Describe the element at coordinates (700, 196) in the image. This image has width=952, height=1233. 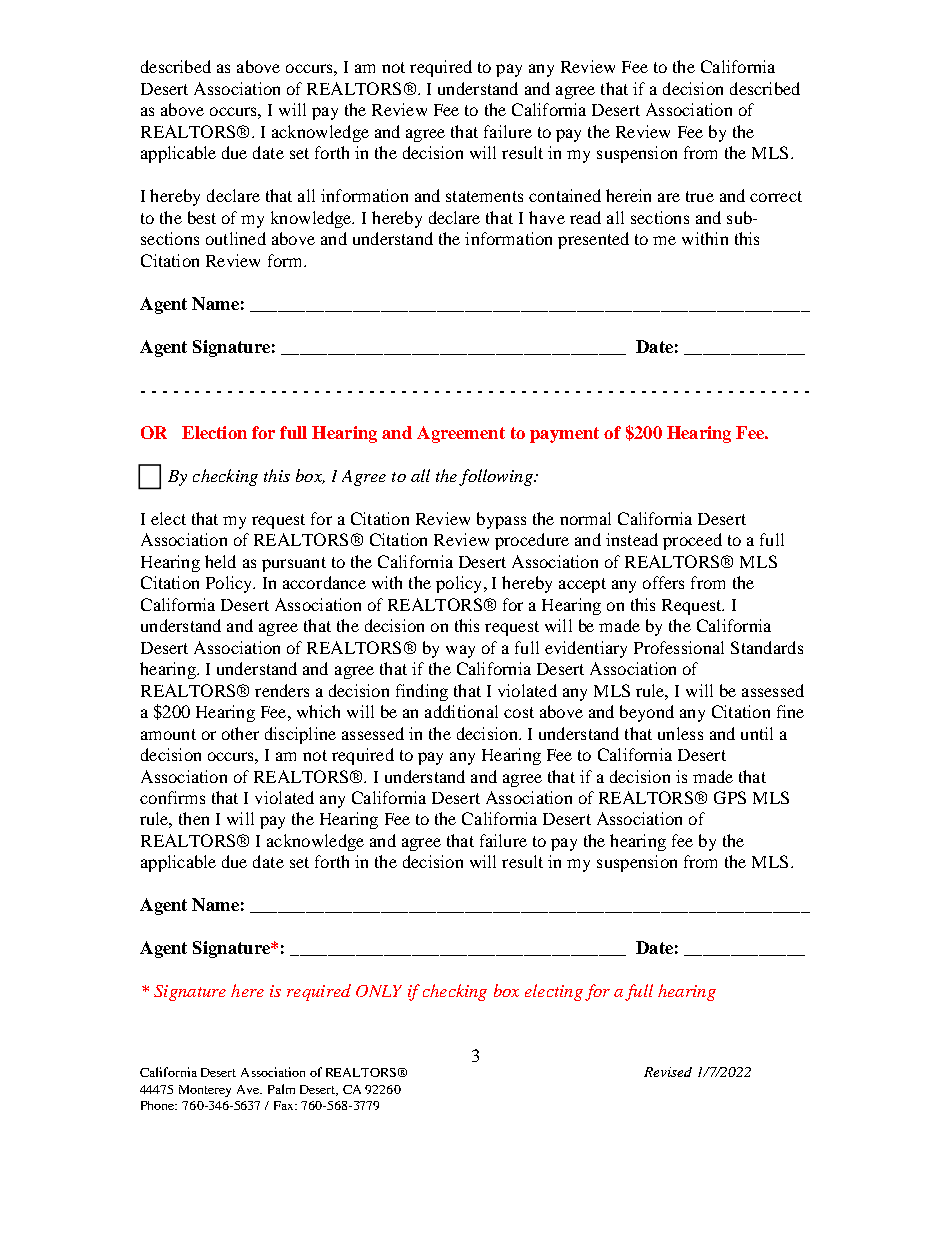
I see `true` at that location.
